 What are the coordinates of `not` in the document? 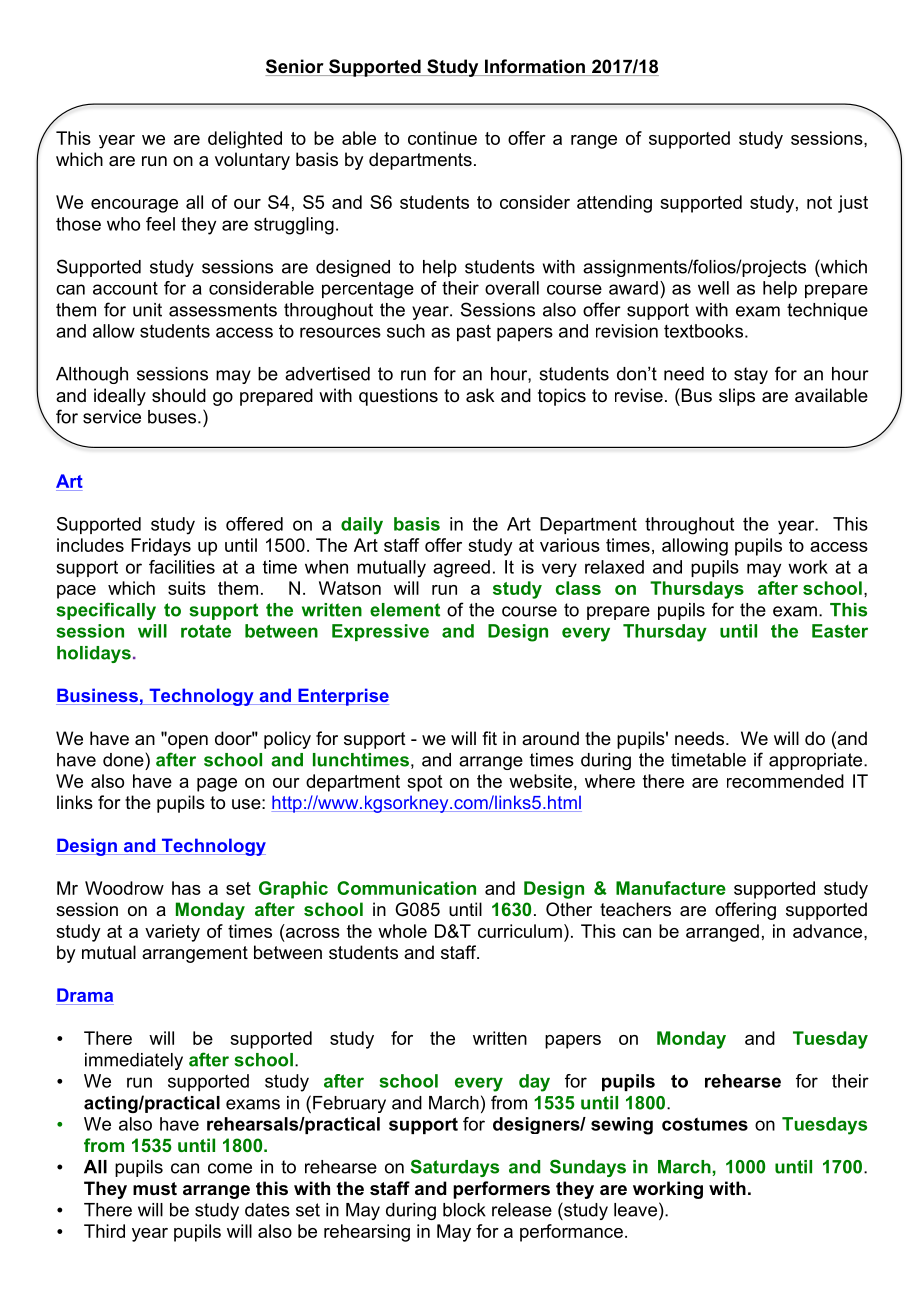 It's located at (819, 202).
